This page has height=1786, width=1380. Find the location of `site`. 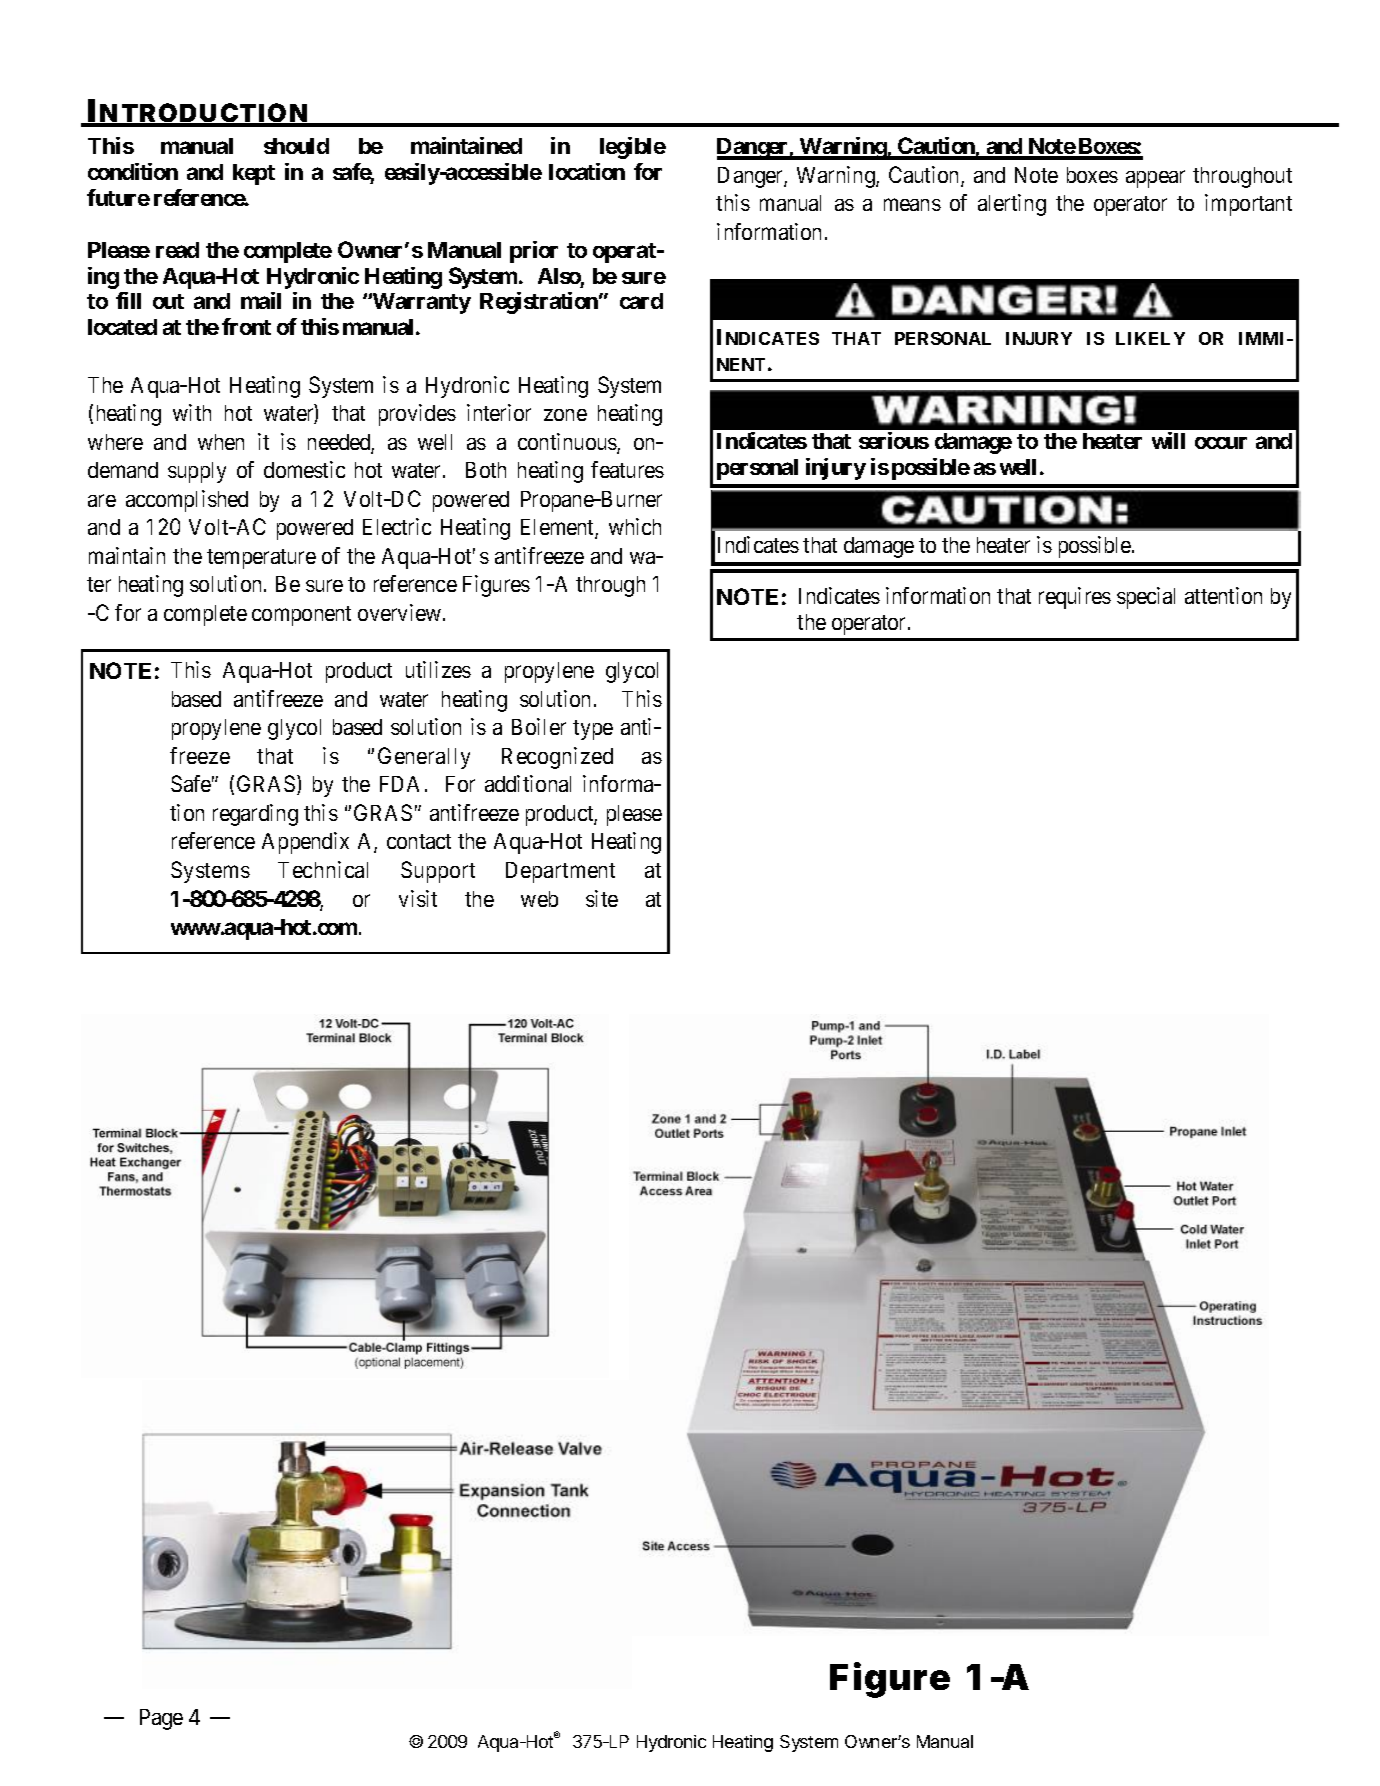

site is located at coordinates (602, 898).
